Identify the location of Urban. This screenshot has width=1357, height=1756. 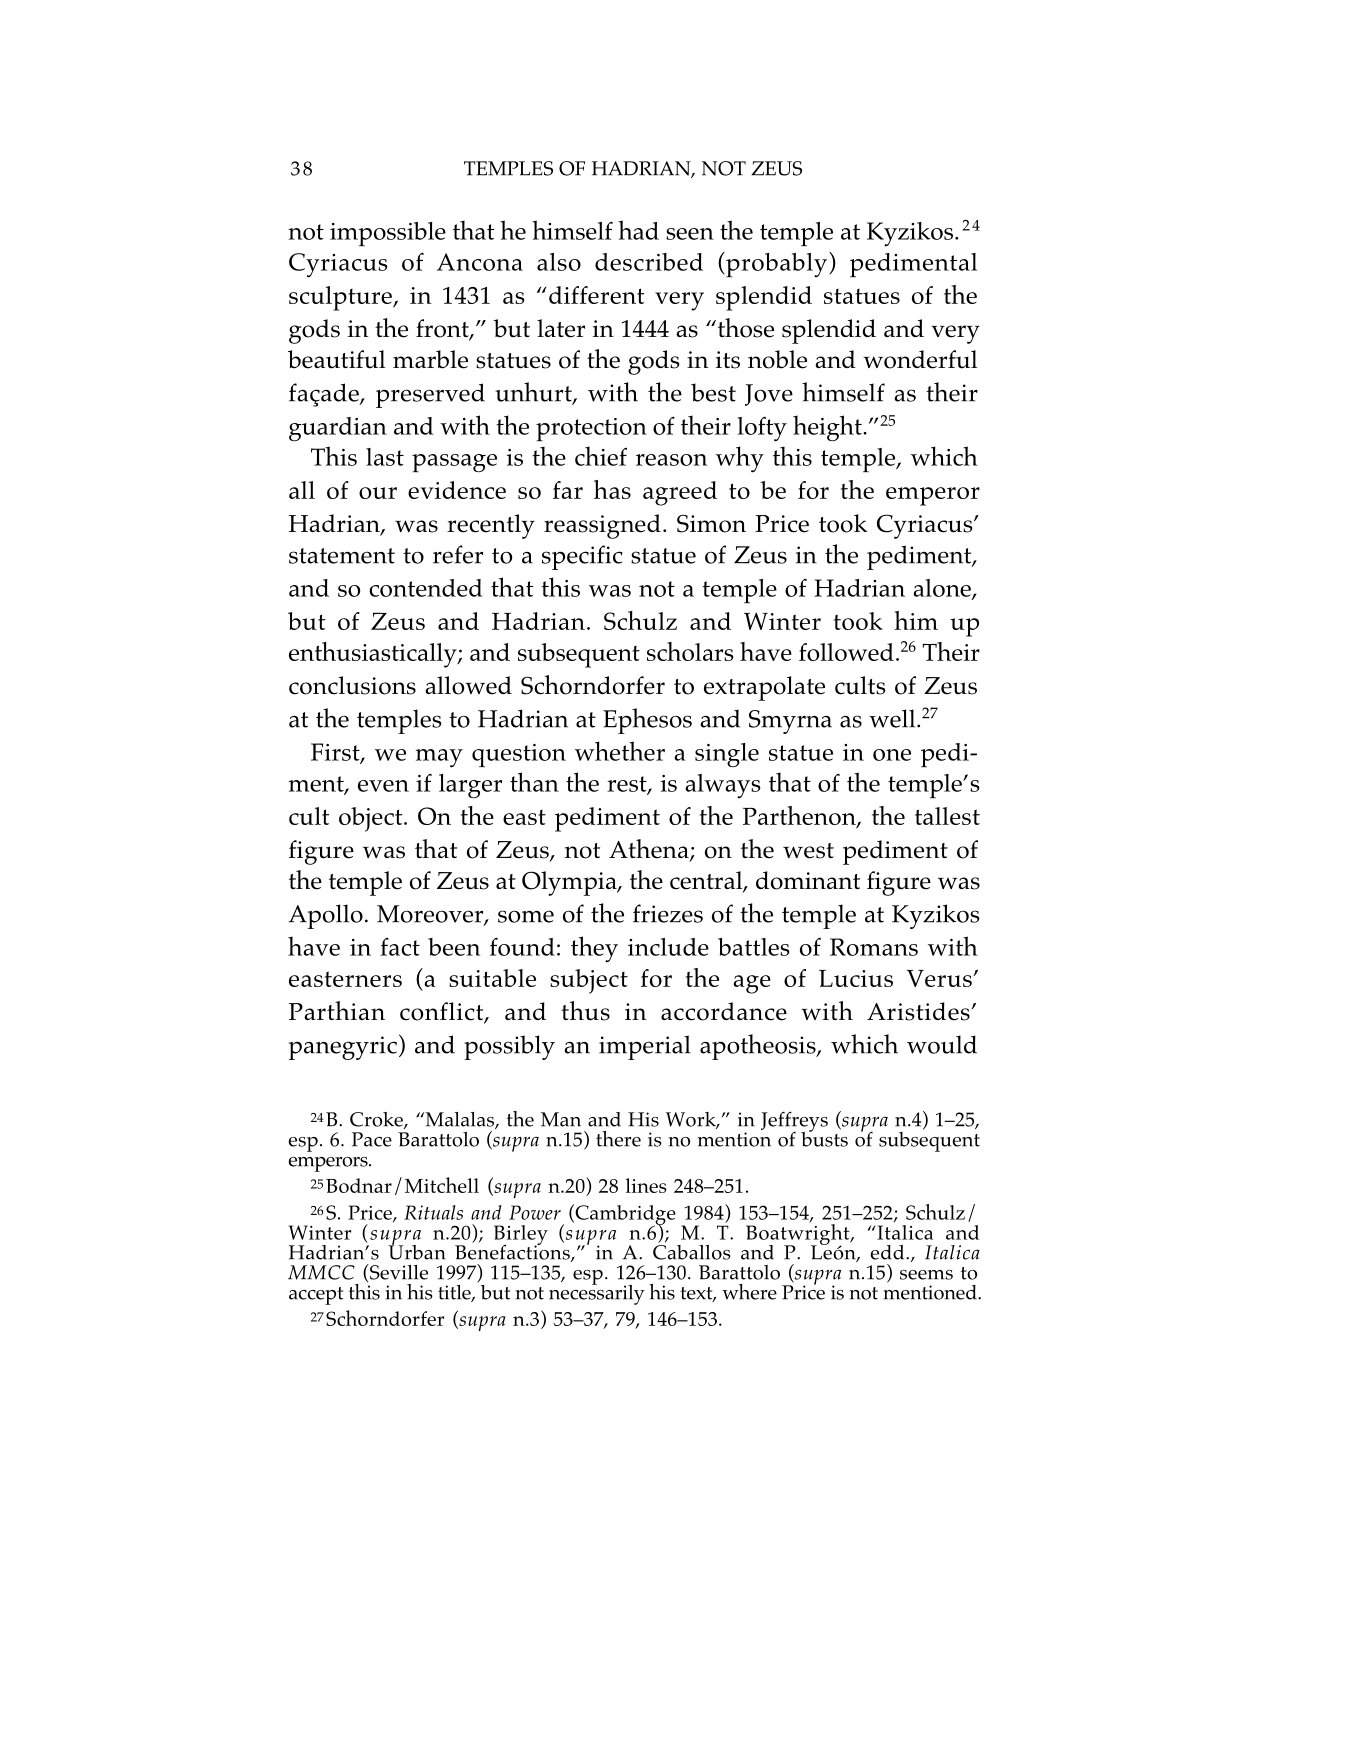
(417, 1251).
